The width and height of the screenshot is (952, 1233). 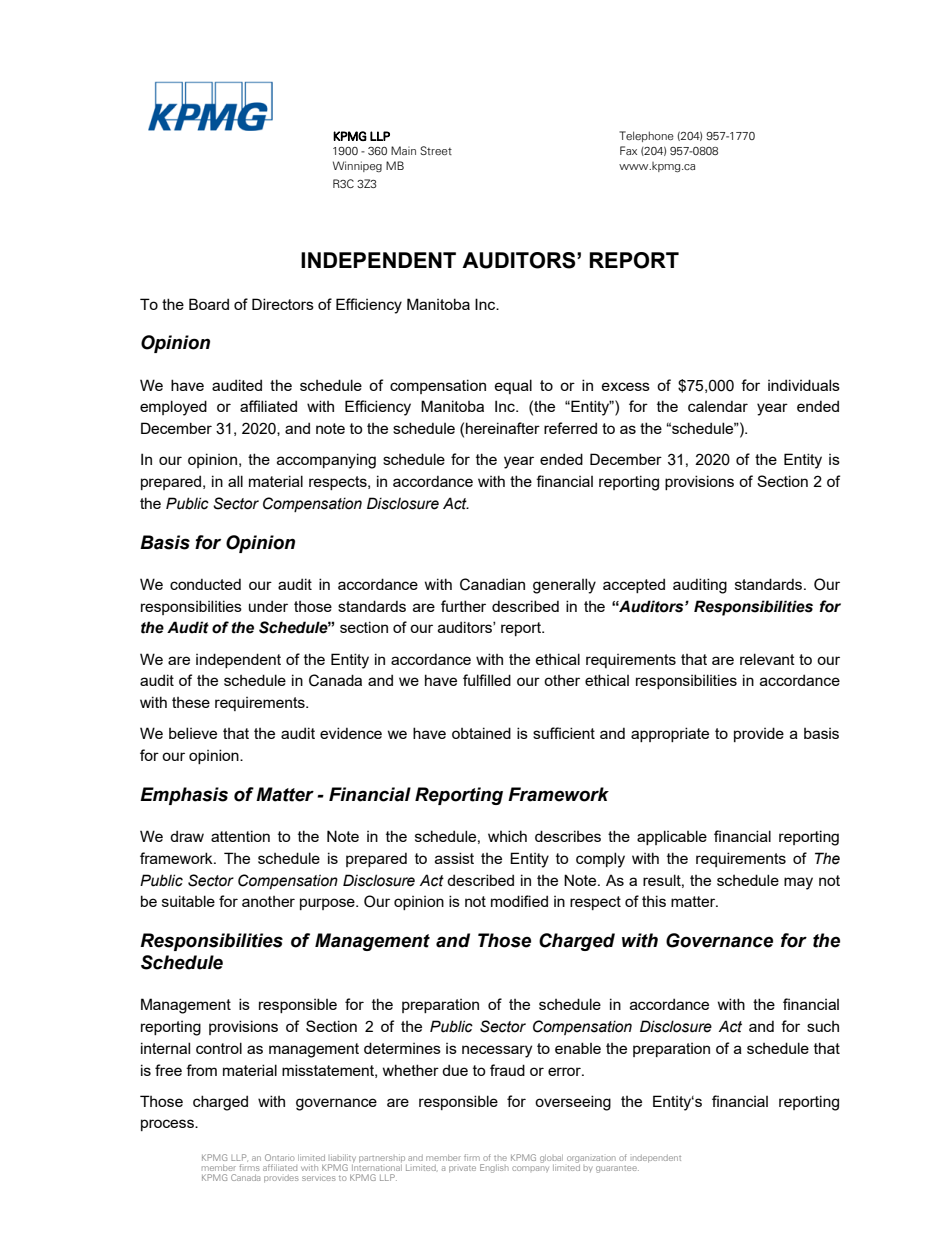 What do you see at coordinates (767, 659) in the screenshot?
I see `relevant` at bounding box center [767, 659].
